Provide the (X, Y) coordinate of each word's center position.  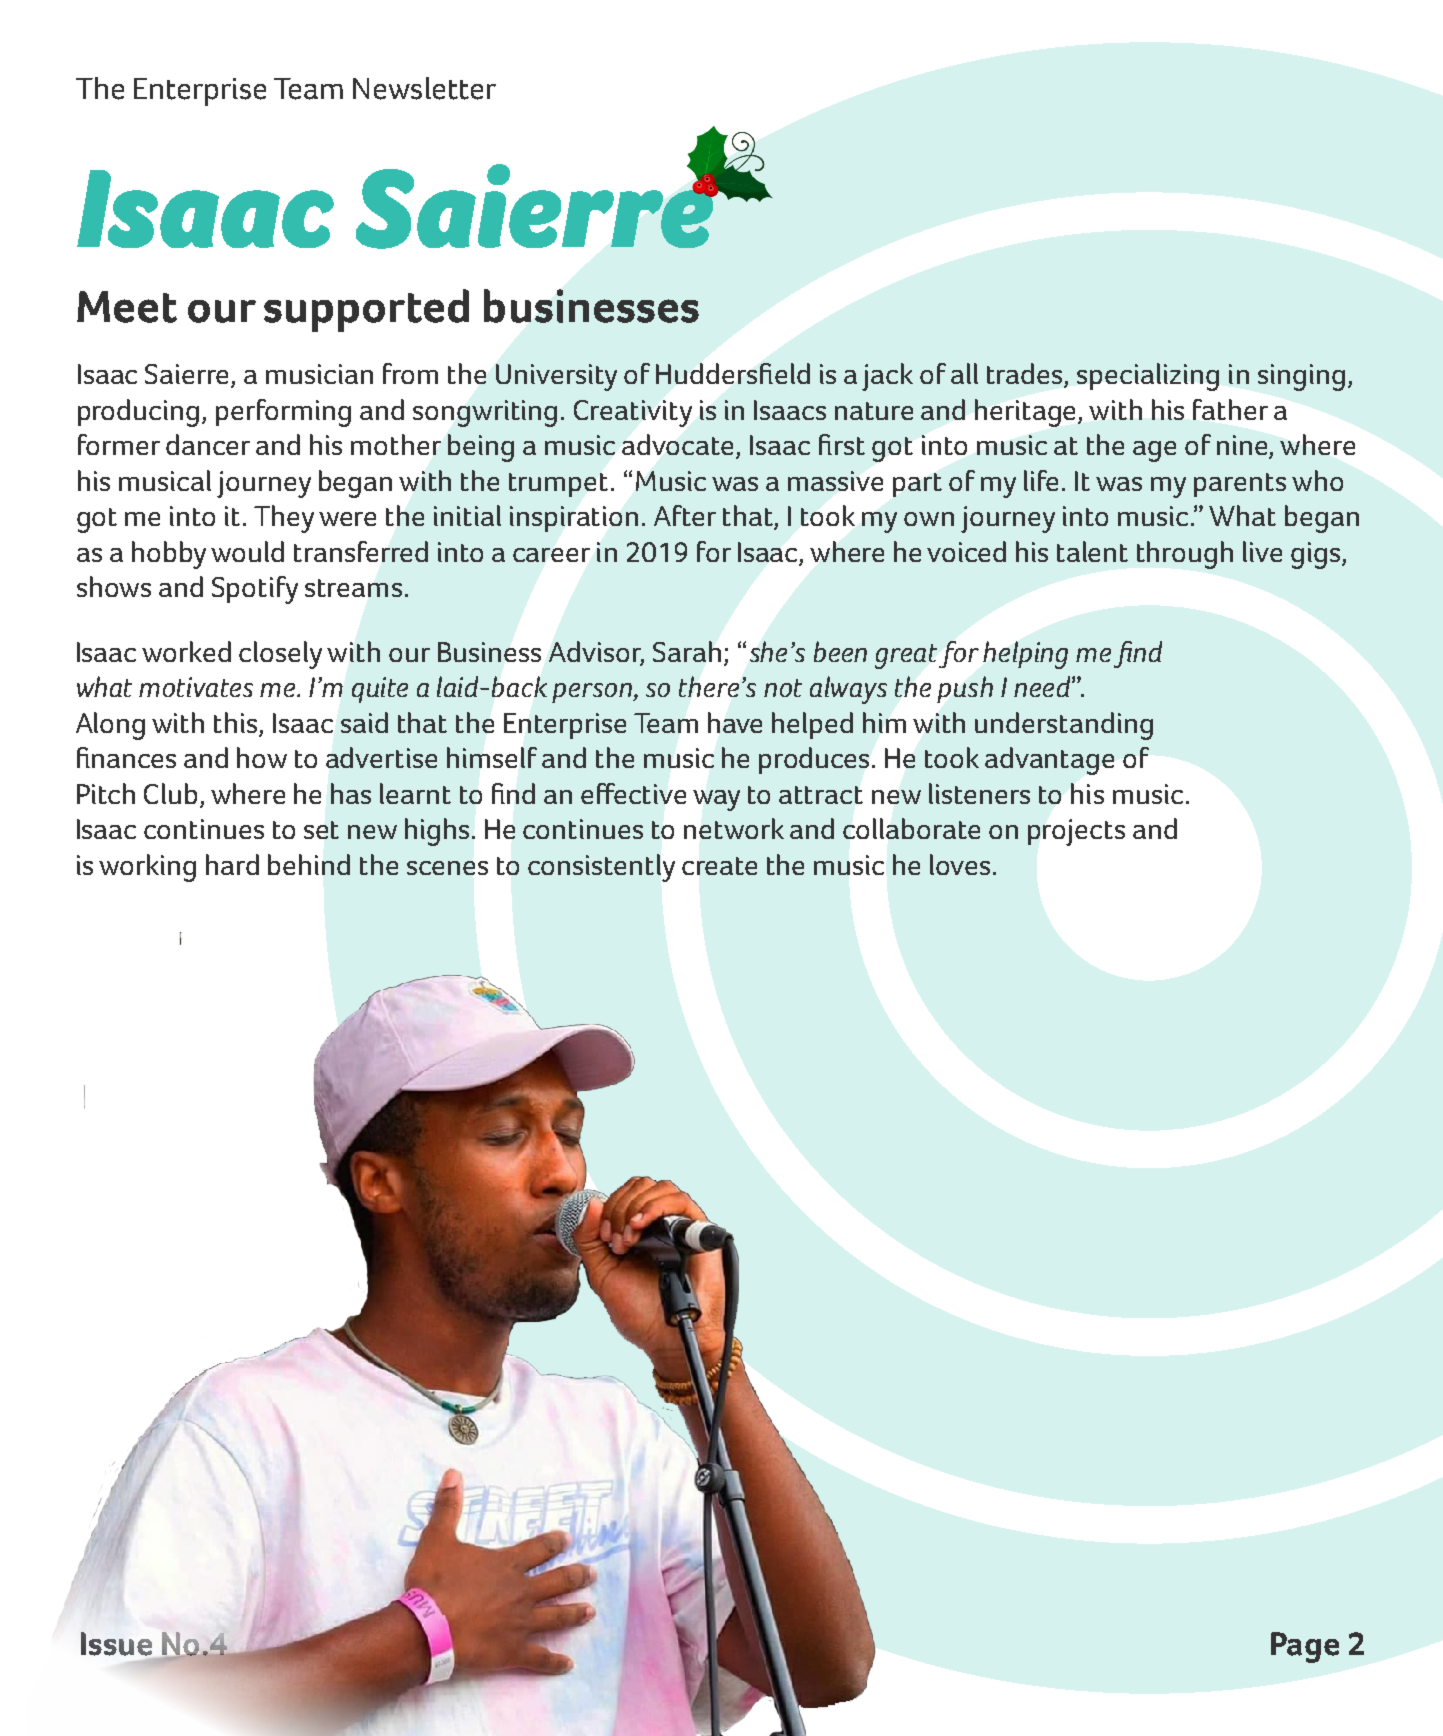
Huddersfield (733, 373)
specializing (1148, 377)
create (719, 866)
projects (1076, 832)
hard (232, 864)
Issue (116, 1644)
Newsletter (424, 88)
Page (1305, 1647)
